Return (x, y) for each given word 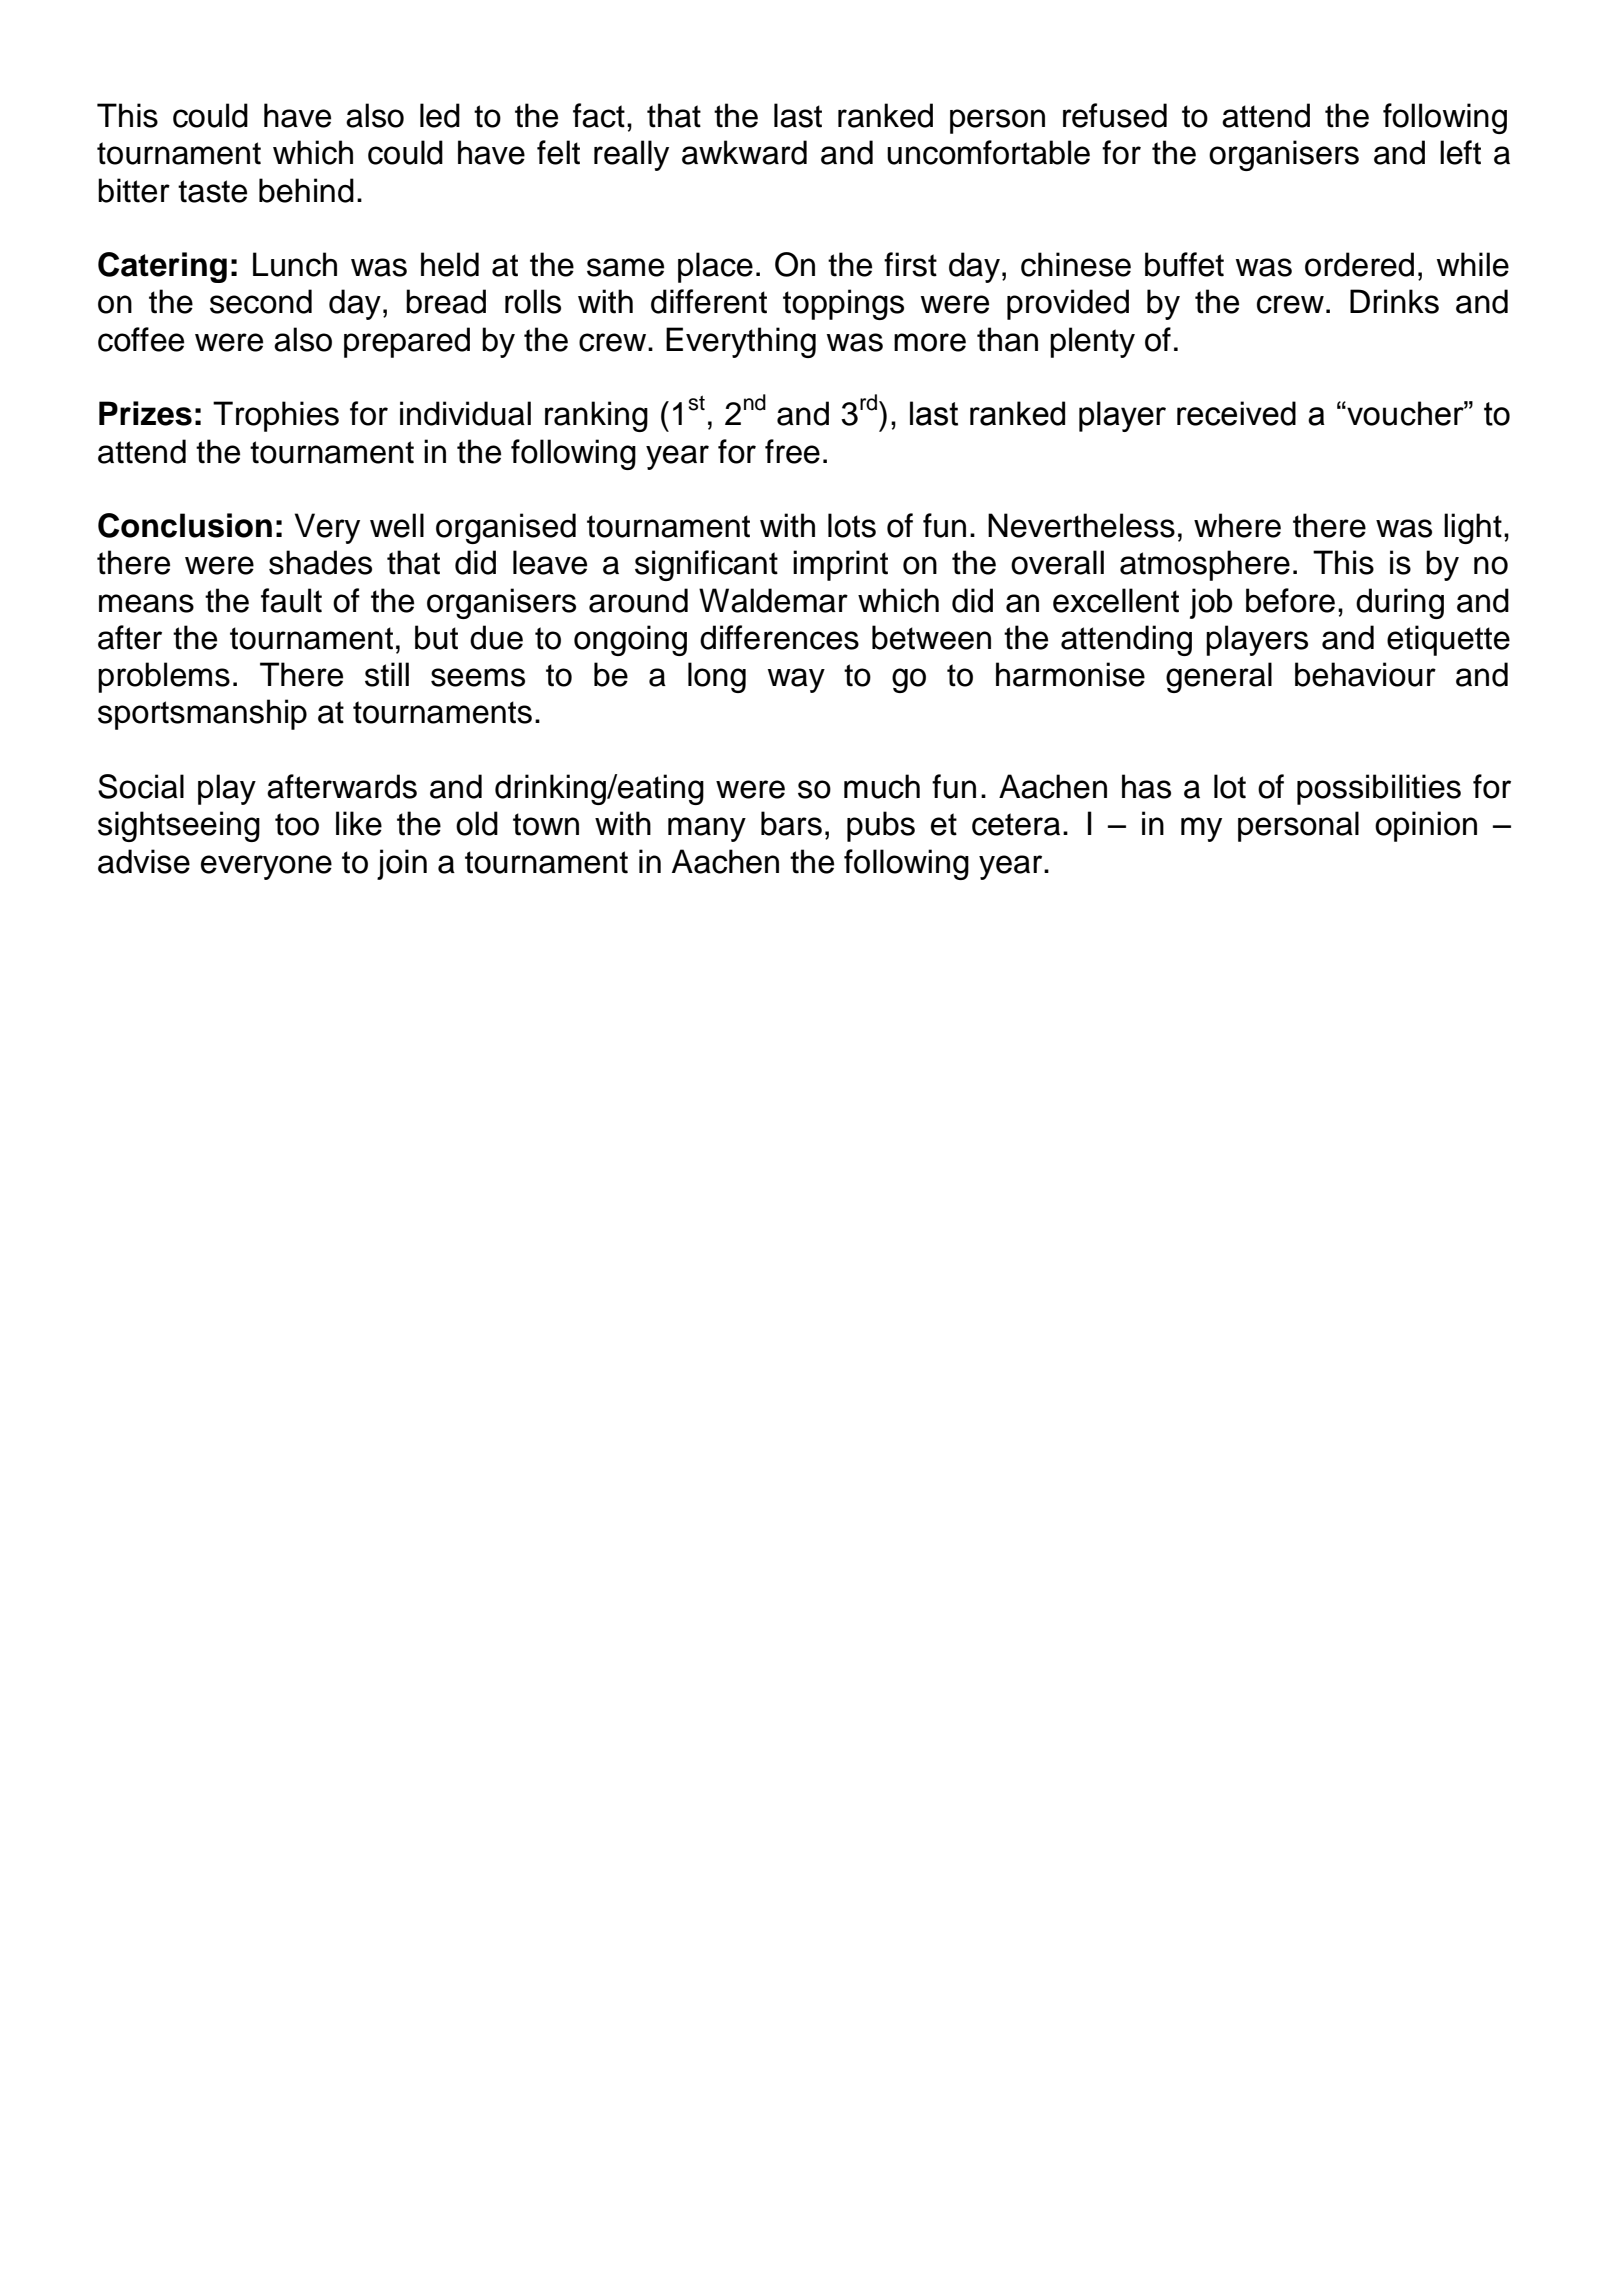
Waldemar (773, 600)
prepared (407, 342)
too (297, 824)
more (930, 342)
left (1460, 152)
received (1236, 413)
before (1290, 600)
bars (791, 823)
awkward (744, 152)
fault (291, 600)
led (440, 115)
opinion (1426, 826)
